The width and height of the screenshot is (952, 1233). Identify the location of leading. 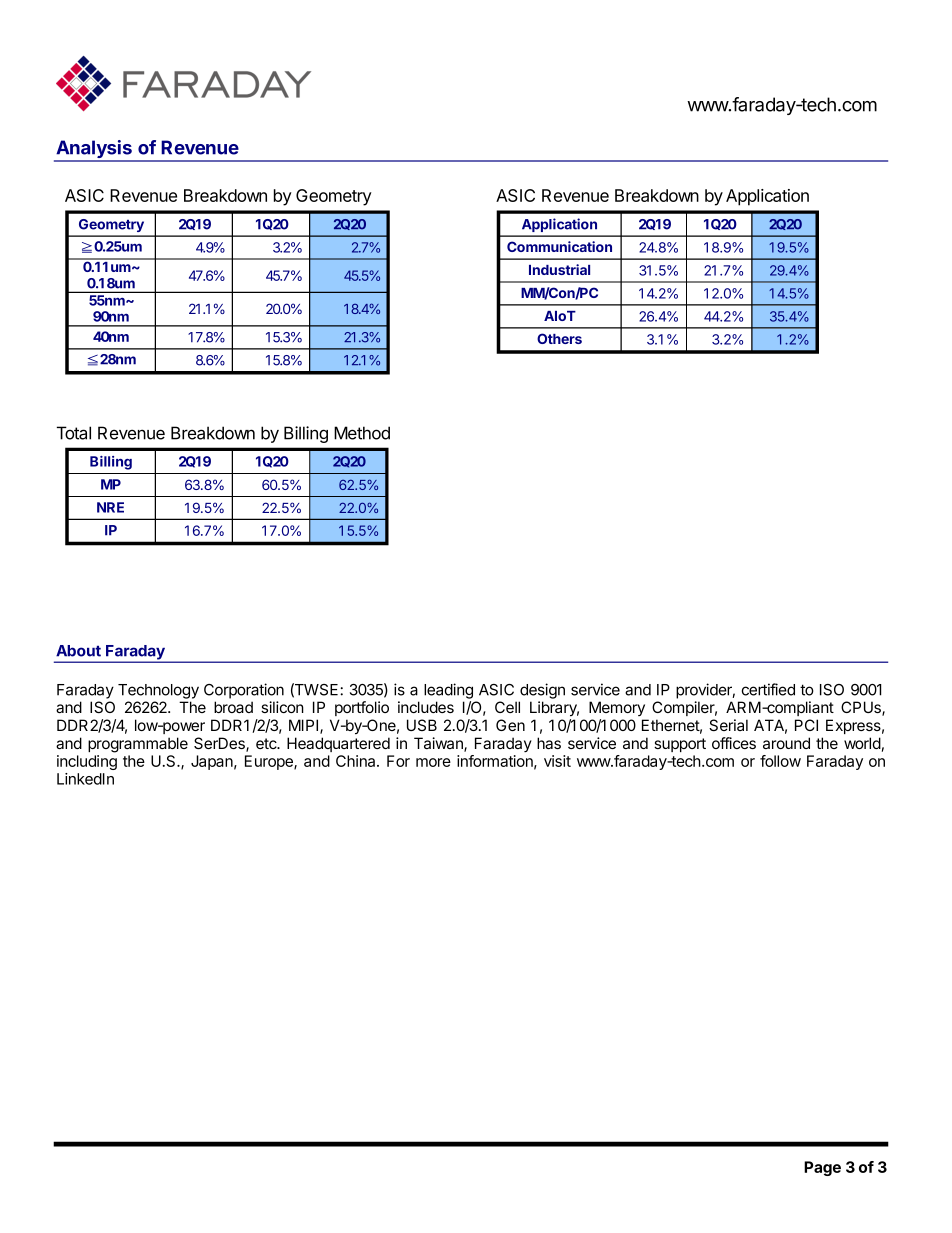
(448, 691).
